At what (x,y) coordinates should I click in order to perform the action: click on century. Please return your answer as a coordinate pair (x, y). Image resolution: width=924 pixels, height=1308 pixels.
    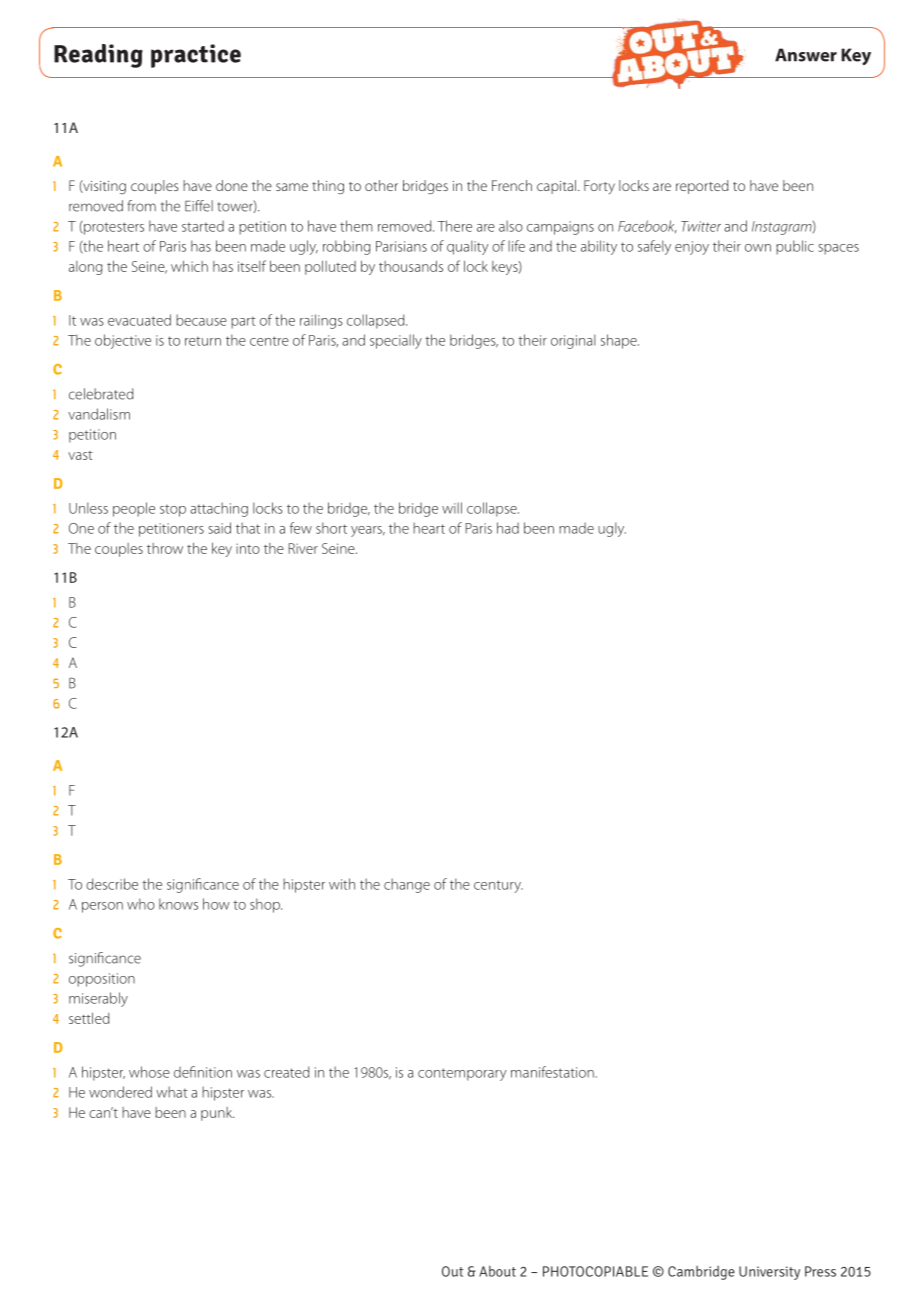
    Looking at the image, I should click on (498, 886).
